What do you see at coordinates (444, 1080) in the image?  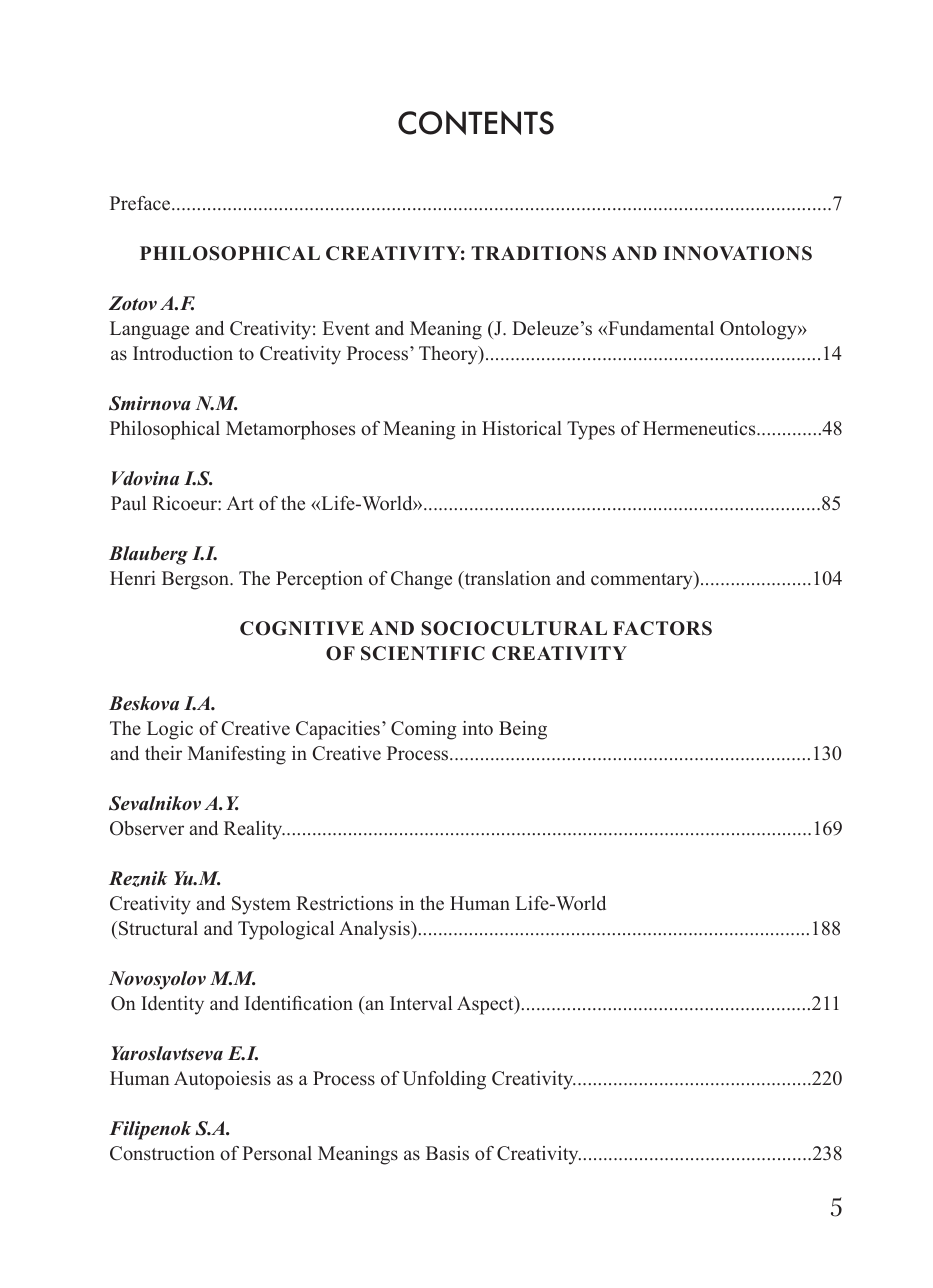 I see `Unfolding` at bounding box center [444, 1080].
